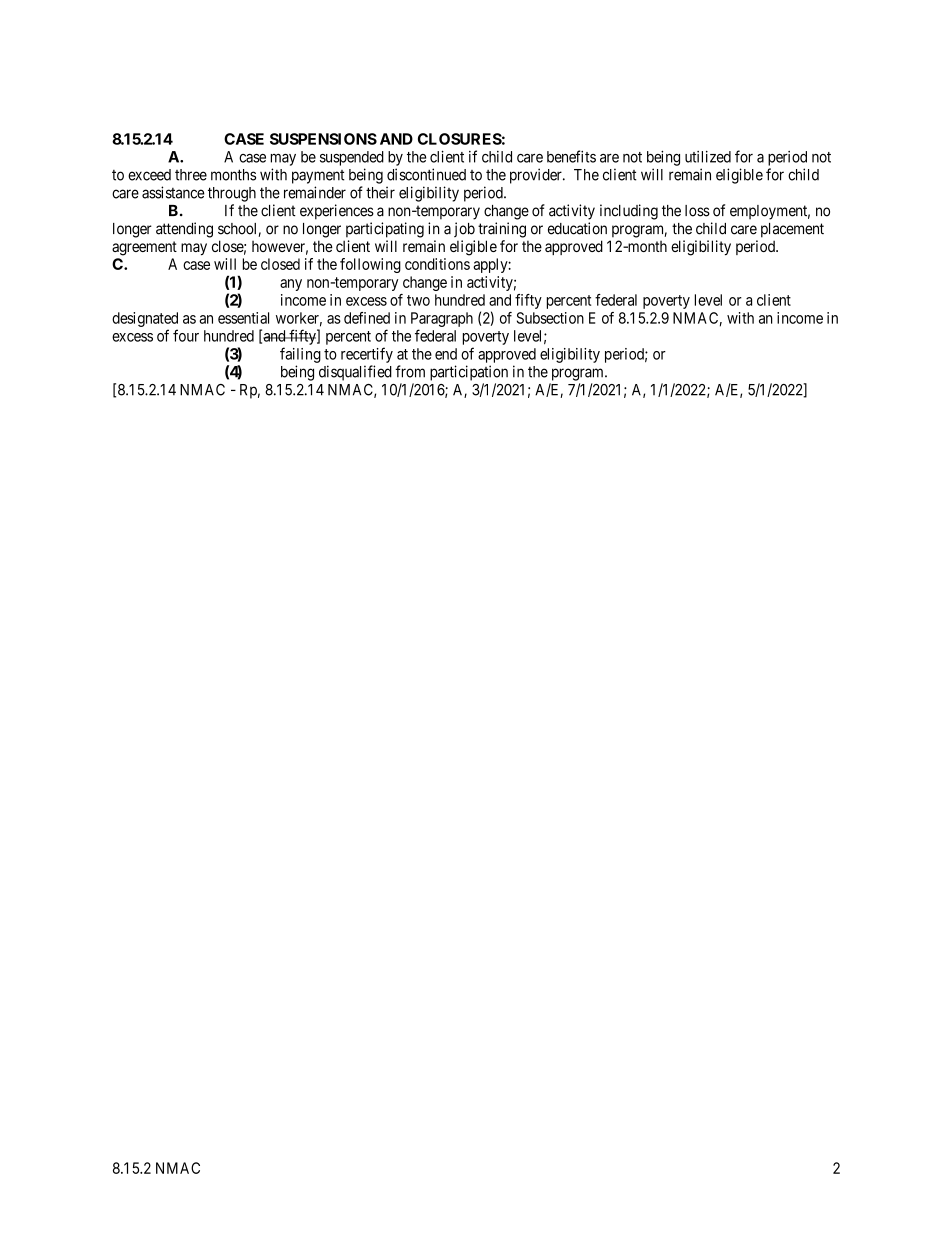  What do you see at coordinates (426, 174) in the page?
I see `discontinued` at bounding box center [426, 174].
